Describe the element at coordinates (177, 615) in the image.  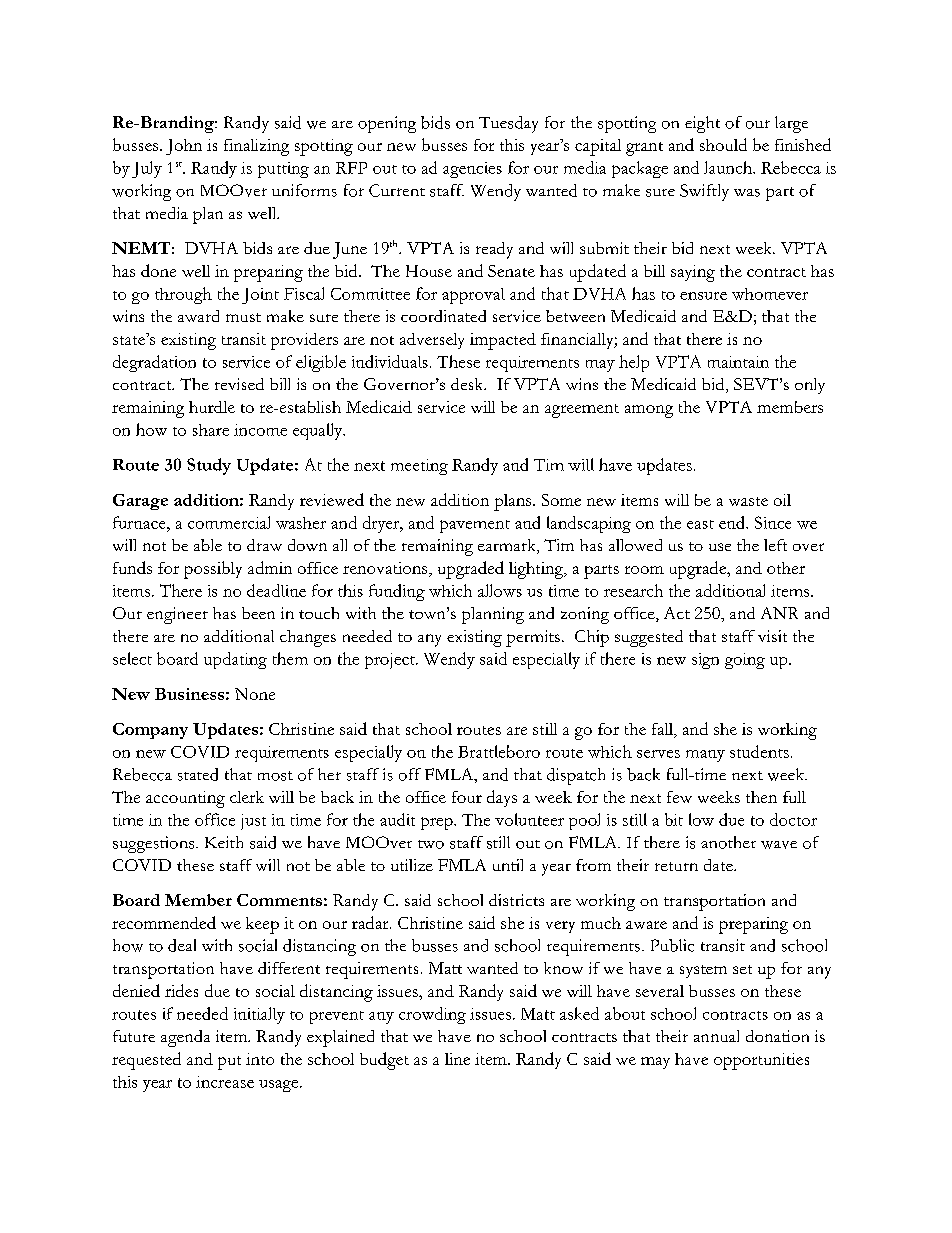
I see `engineer` at that location.
